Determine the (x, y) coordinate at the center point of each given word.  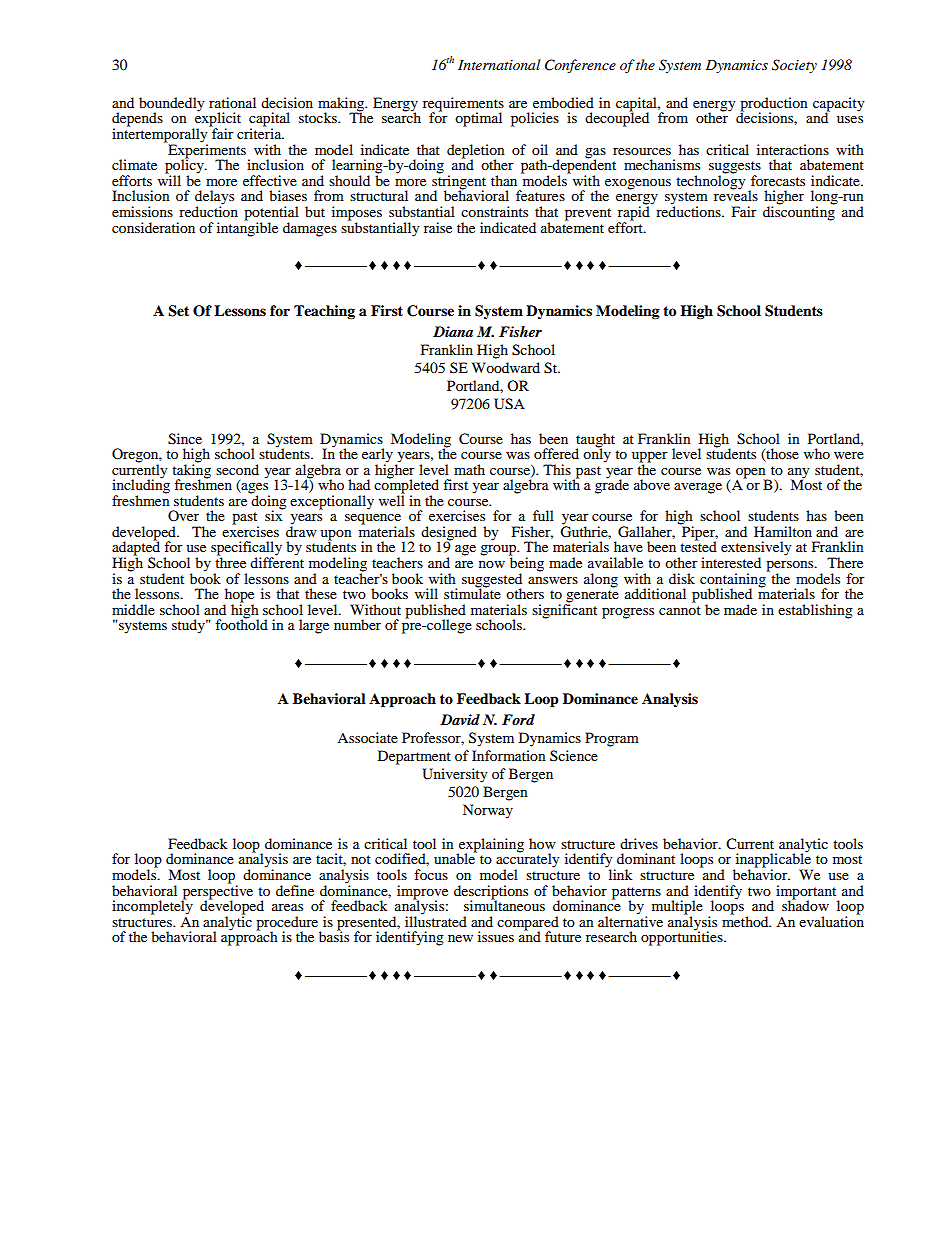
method (746, 920)
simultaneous (504, 904)
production (774, 105)
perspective (217, 892)
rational (232, 102)
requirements (463, 105)
